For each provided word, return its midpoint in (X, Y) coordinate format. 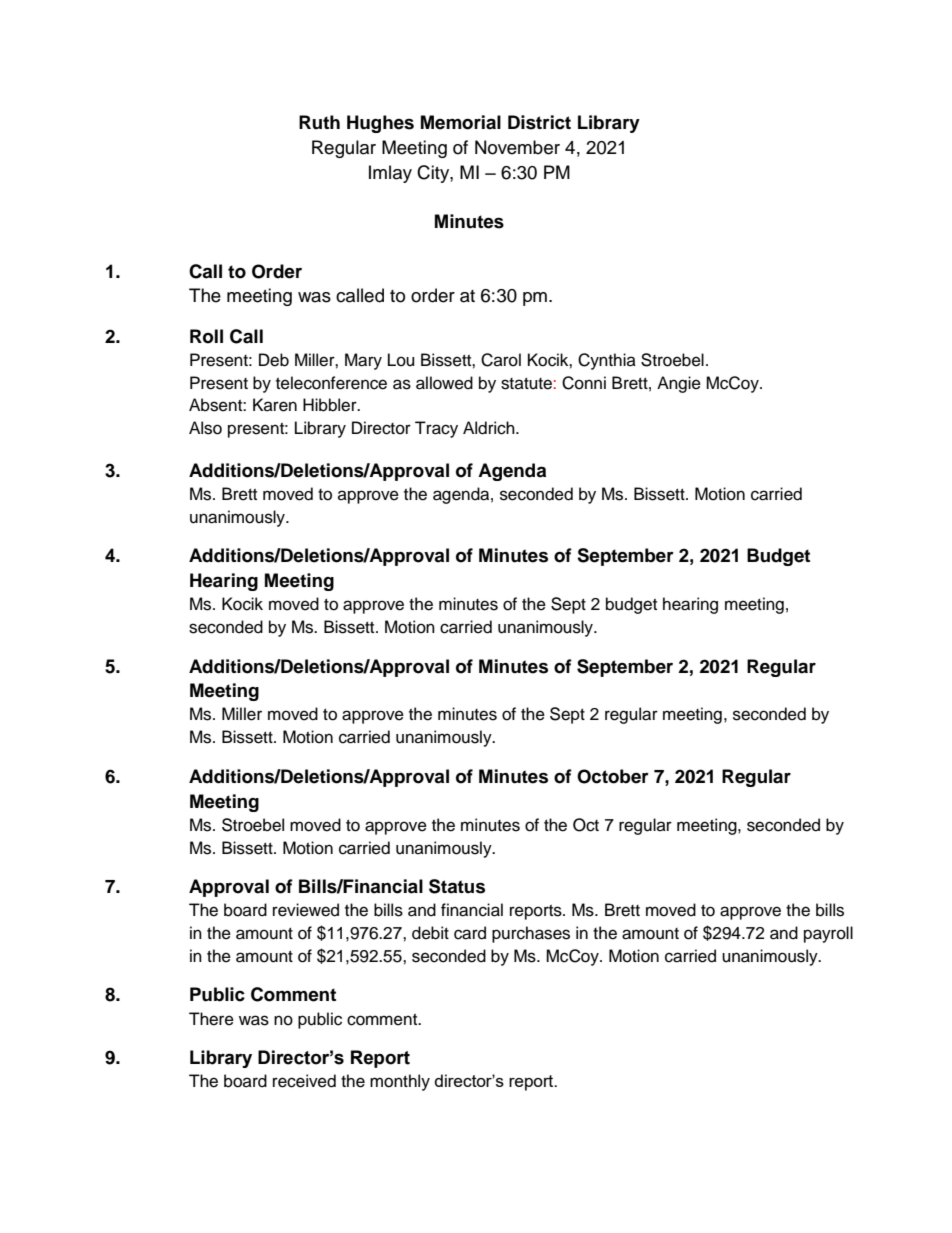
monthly (400, 1082)
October (613, 776)
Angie (679, 384)
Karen (275, 405)
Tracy (436, 429)
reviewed (306, 910)
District (539, 122)
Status (457, 886)
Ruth (319, 122)
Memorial (461, 122)
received (304, 1081)
